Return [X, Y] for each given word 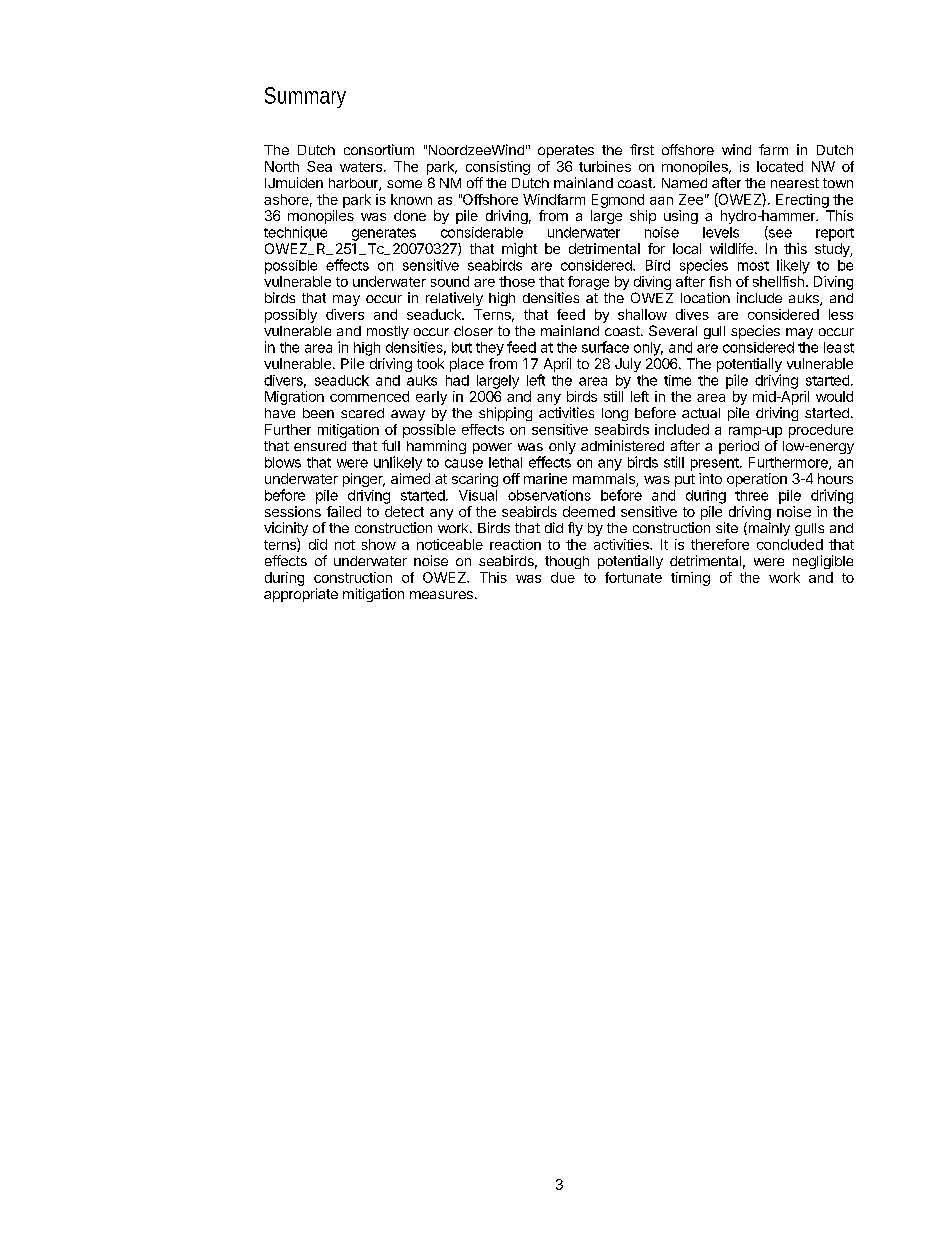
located [780, 166]
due [563, 577]
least [839, 347]
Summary [305, 97]
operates [566, 151]
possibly [291, 316]
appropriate [301, 595]
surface [605, 347]
